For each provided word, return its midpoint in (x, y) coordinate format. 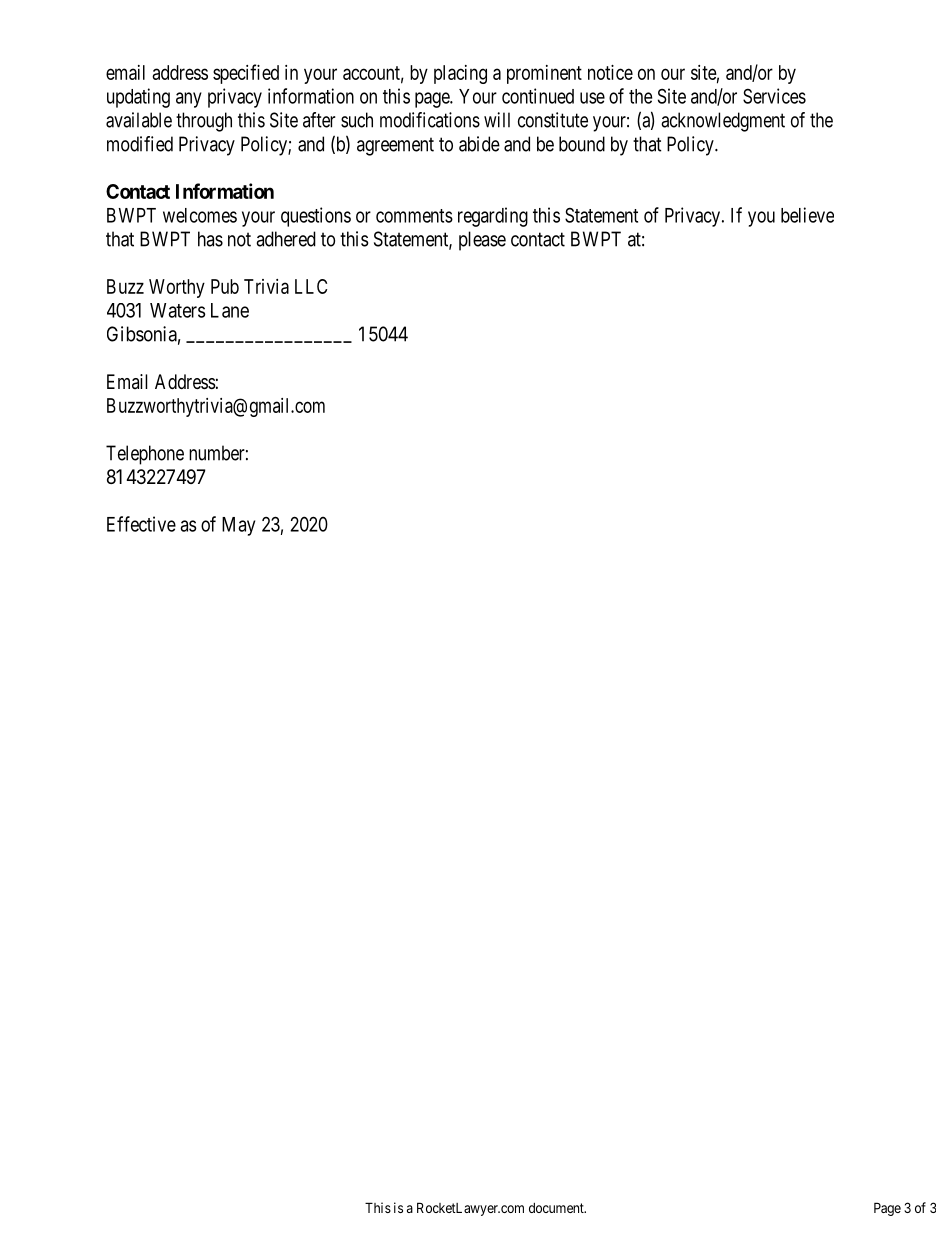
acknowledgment (723, 122)
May (238, 526)
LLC (311, 286)
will (497, 120)
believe (807, 215)
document (557, 1208)
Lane (230, 310)
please (482, 241)
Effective (141, 524)
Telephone (145, 455)
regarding (493, 217)
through (204, 122)
